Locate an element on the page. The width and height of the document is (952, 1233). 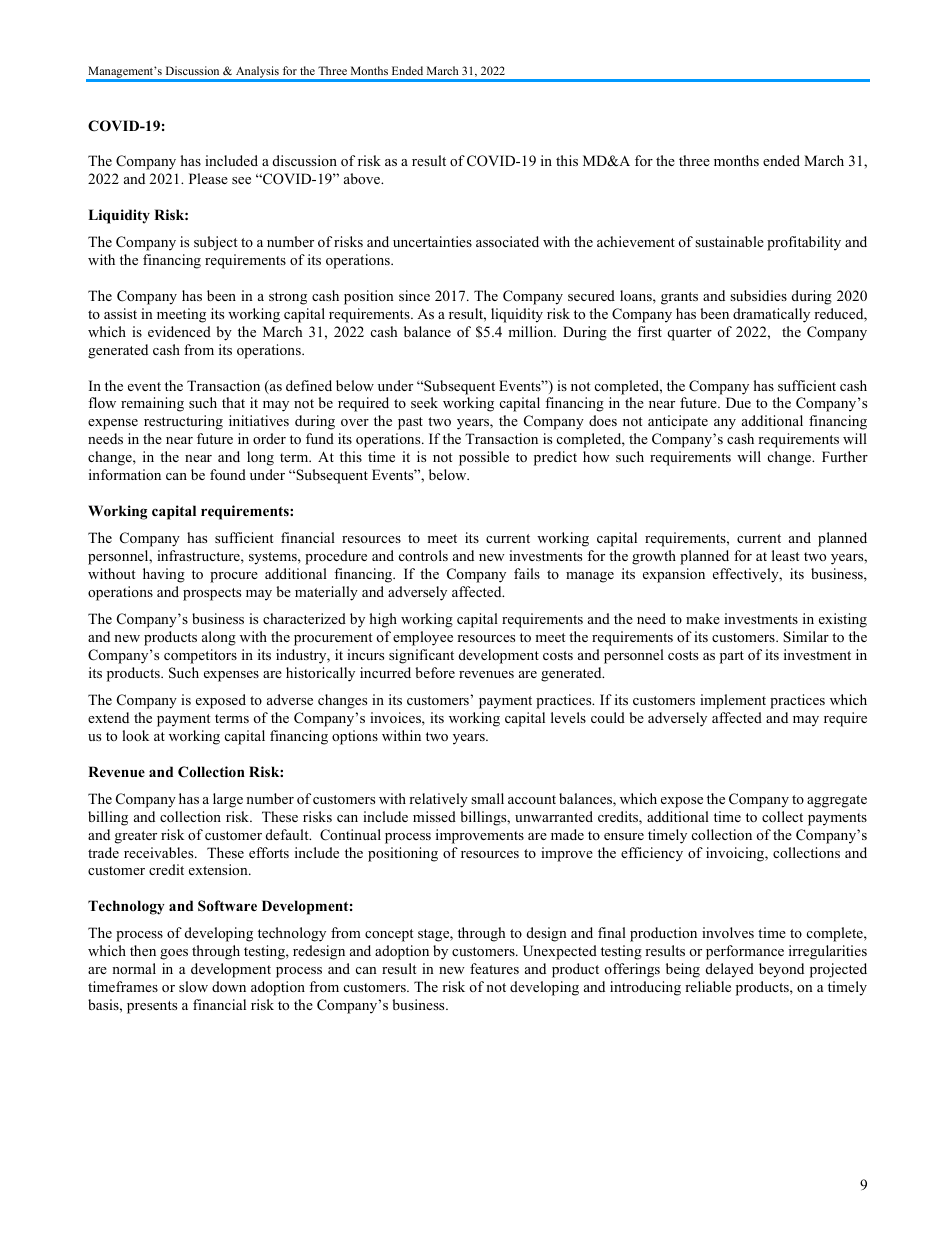
having is located at coordinates (164, 575).
